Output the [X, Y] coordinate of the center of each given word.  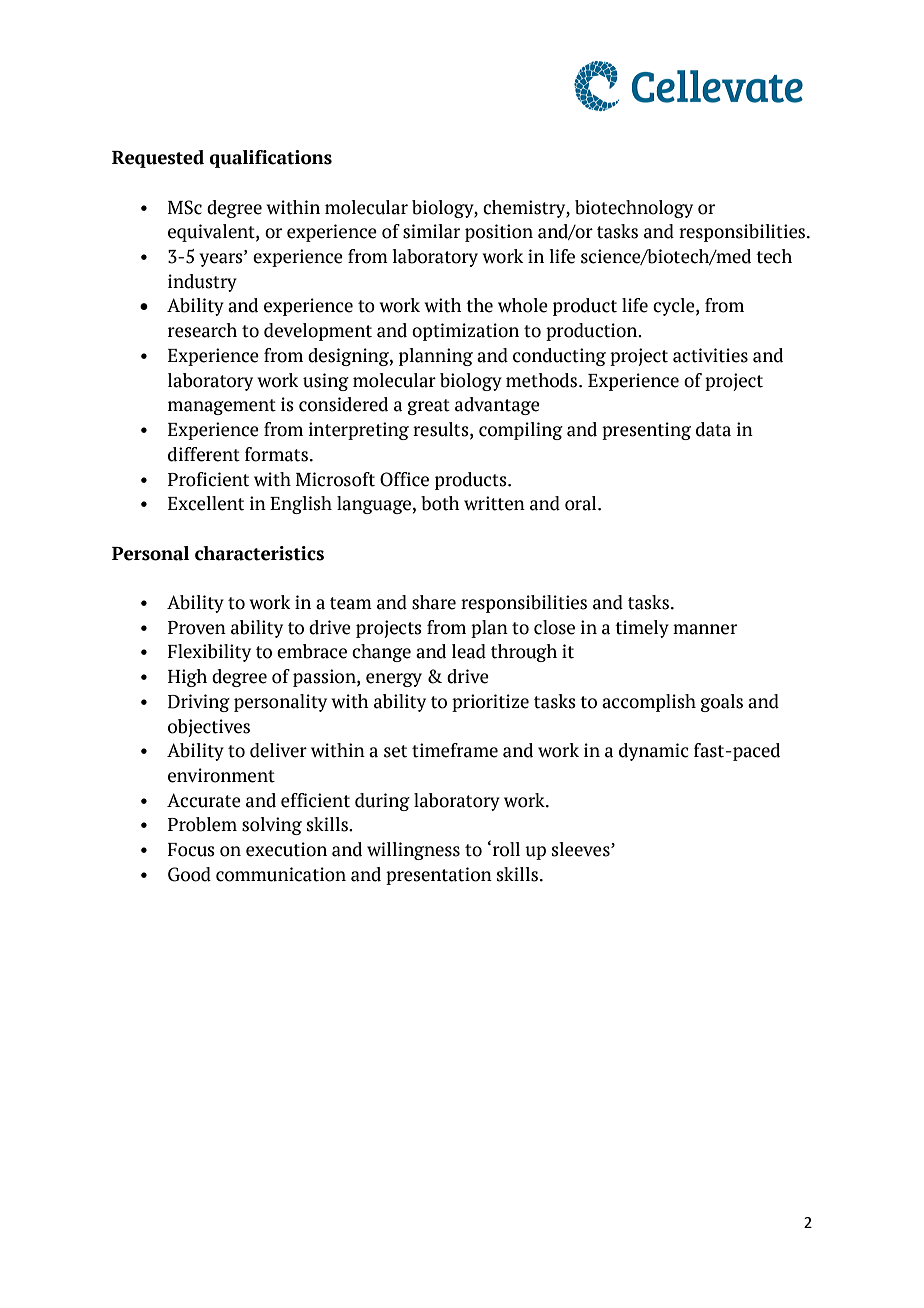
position [499, 233]
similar [431, 231]
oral [582, 503]
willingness [413, 851]
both [440, 503]
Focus [191, 850]
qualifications [270, 159]
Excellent [206, 503]
